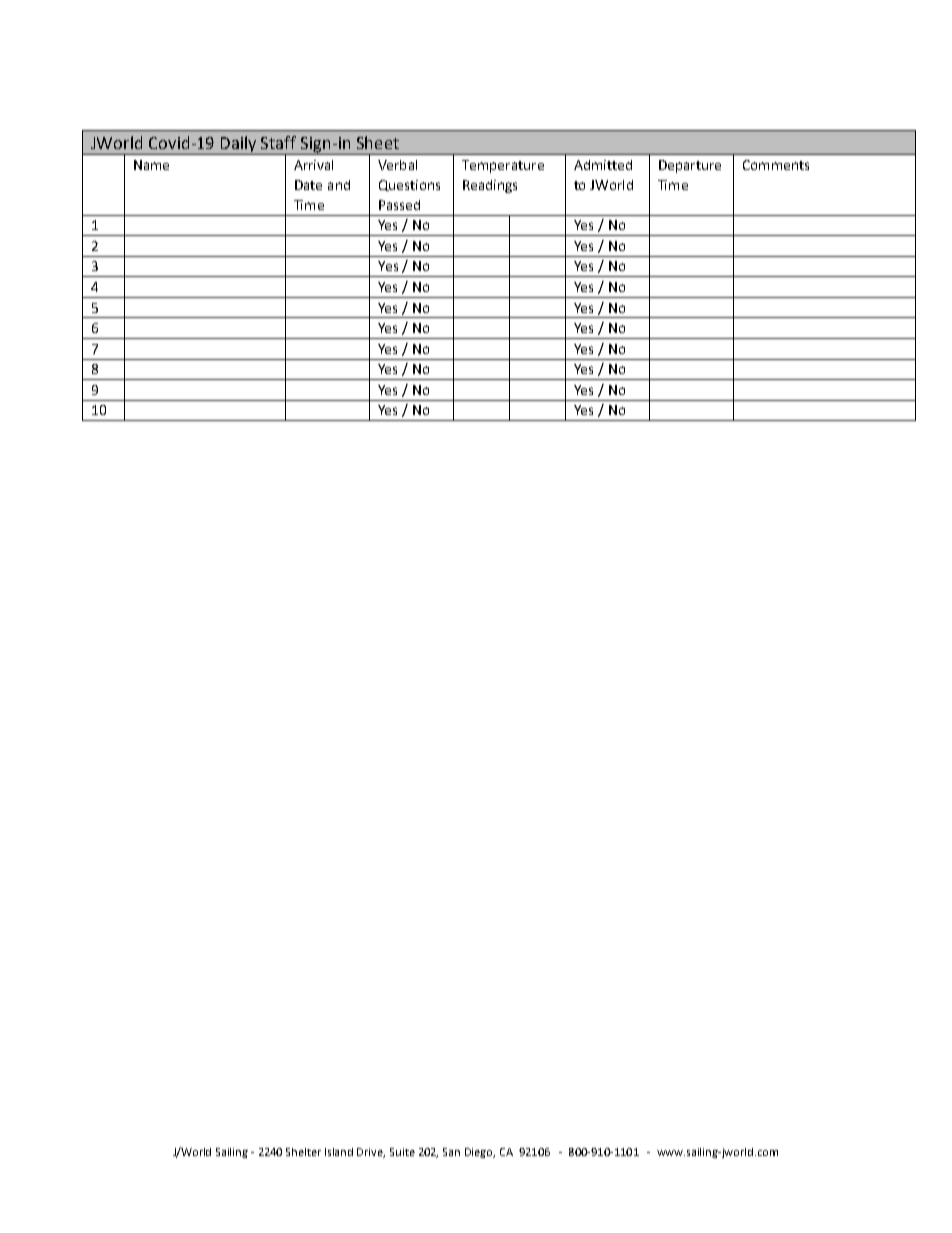 This screenshot has height=1233, width=952. Describe the element at coordinates (451, 1152) in the screenshot. I see `San` at that location.
